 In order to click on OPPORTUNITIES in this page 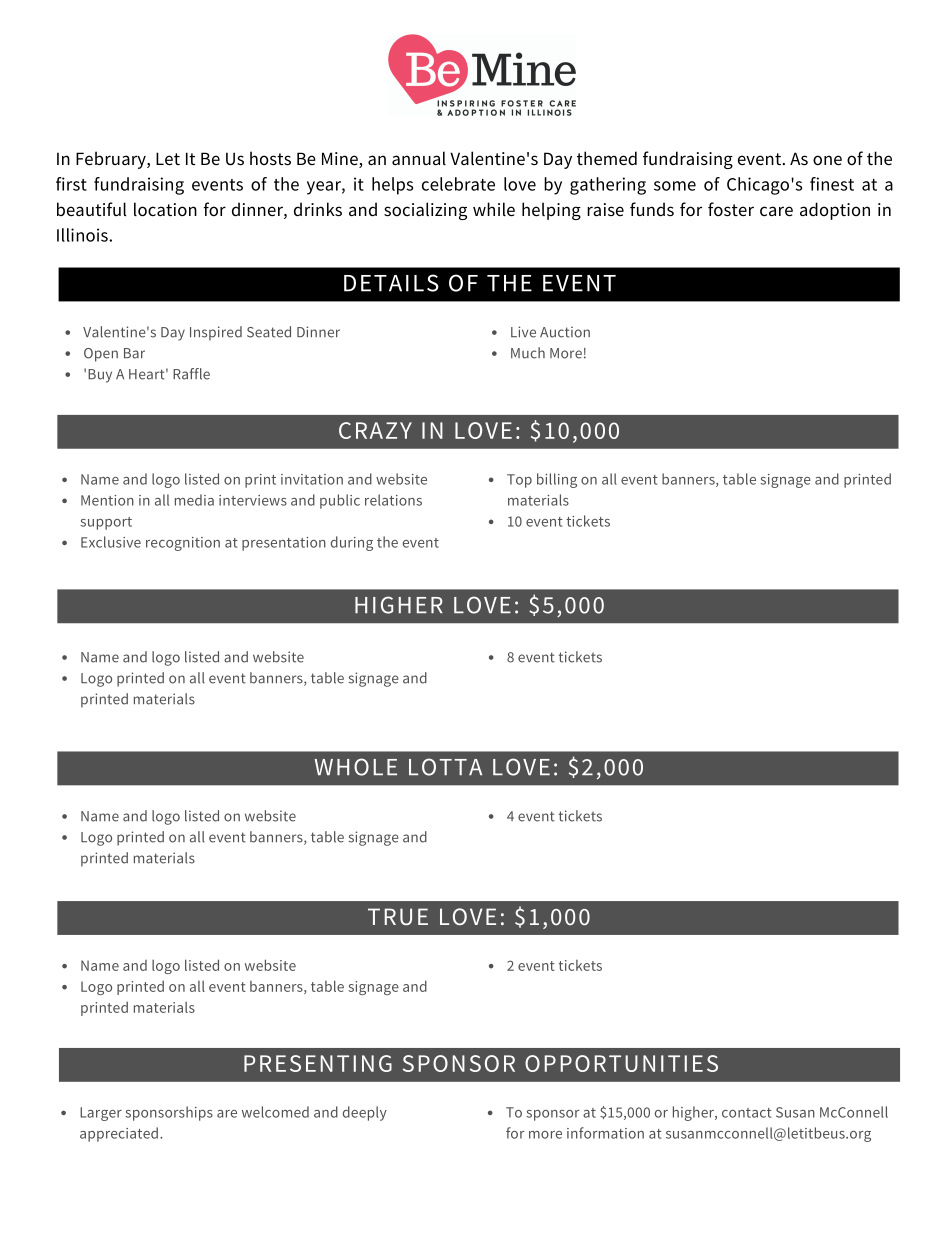, I will do `click(621, 1063)`.
